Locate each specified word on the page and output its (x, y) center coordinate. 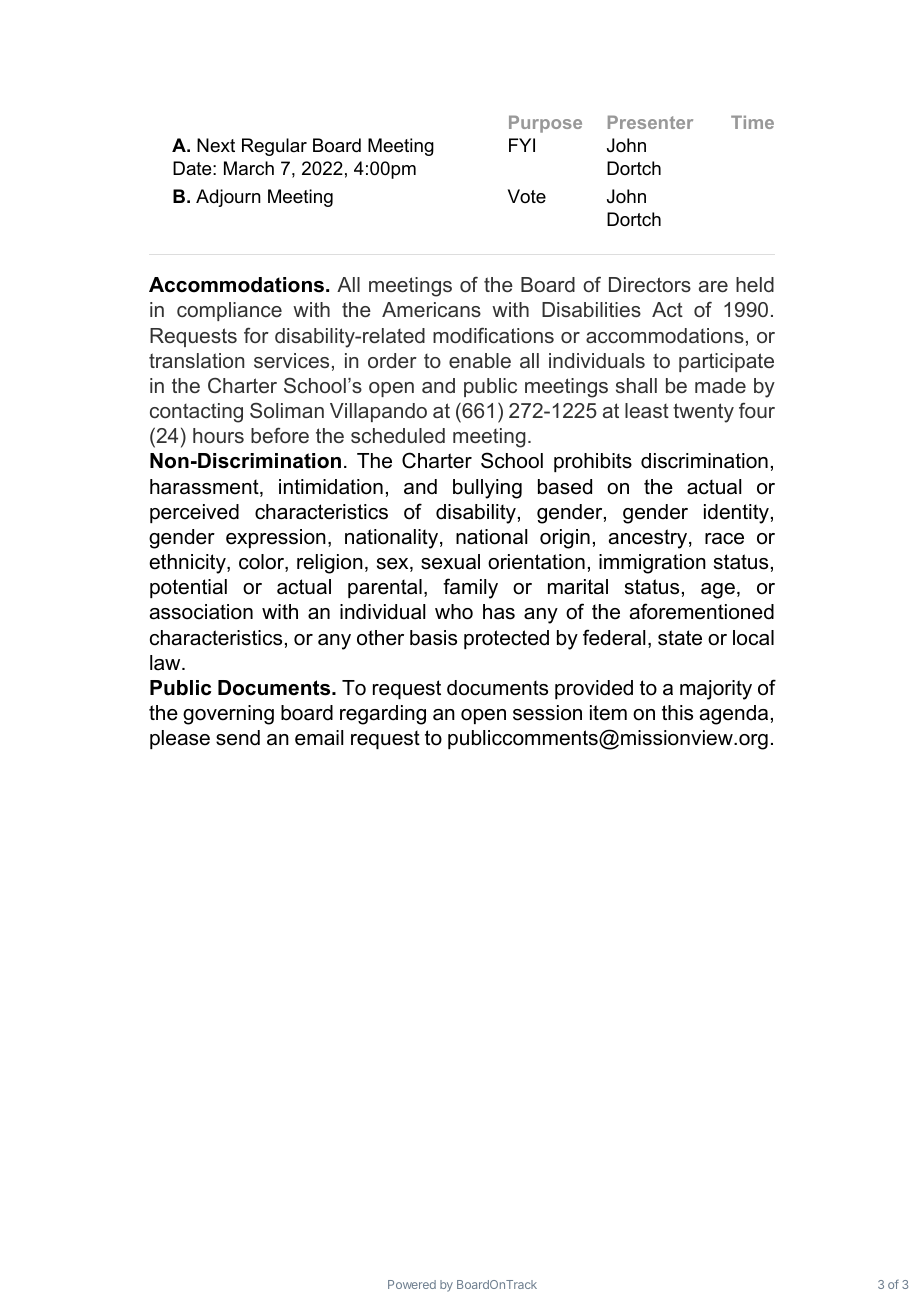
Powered (412, 1284)
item (608, 713)
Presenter (650, 122)
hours (218, 435)
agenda (734, 715)
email (319, 738)
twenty (703, 413)
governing (228, 715)
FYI (522, 145)
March (249, 168)
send (238, 738)
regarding (383, 715)
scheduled (398, 435)
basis (433, 638)
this (677, 713)
